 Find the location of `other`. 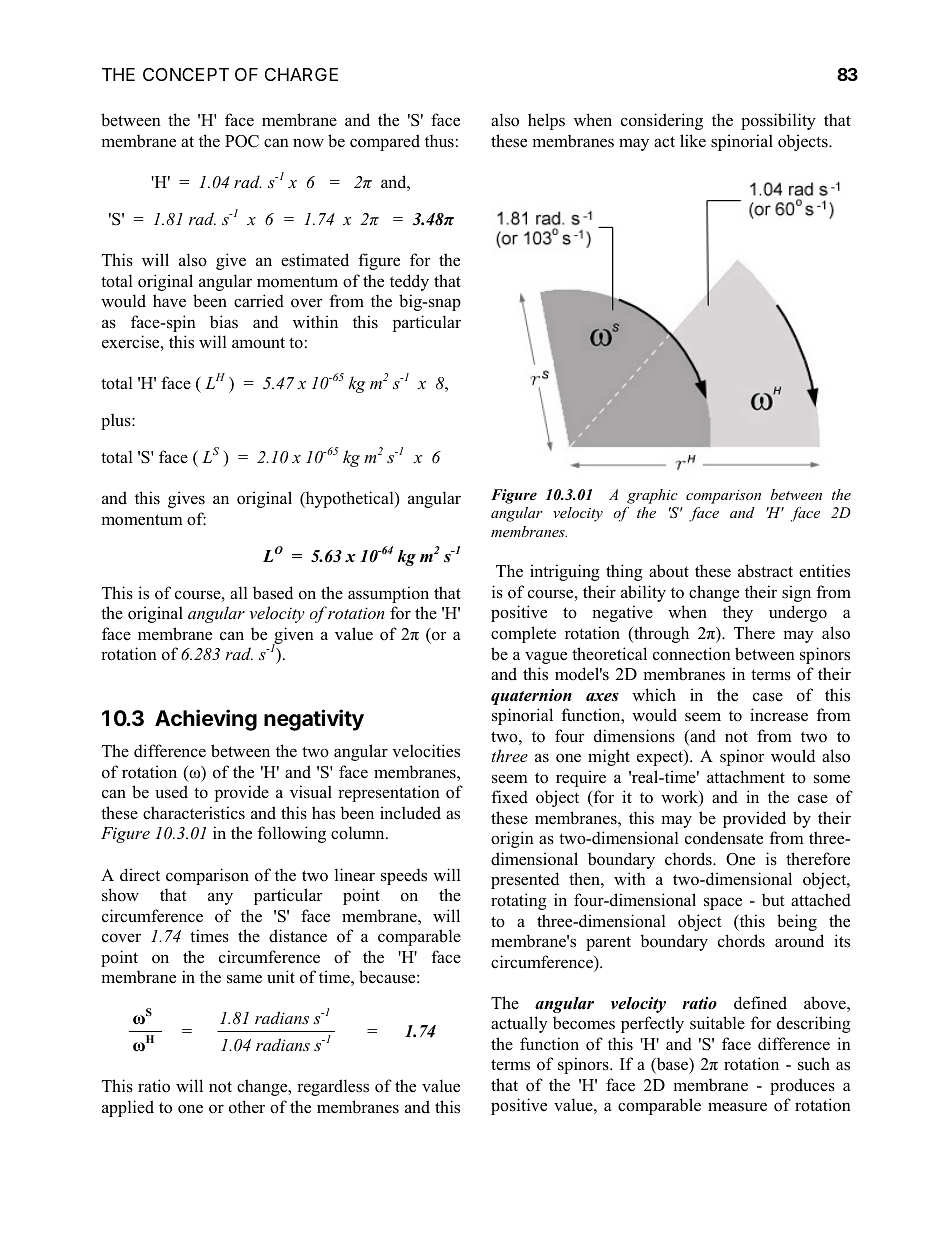

other is located at coordinates (247, 1107).
